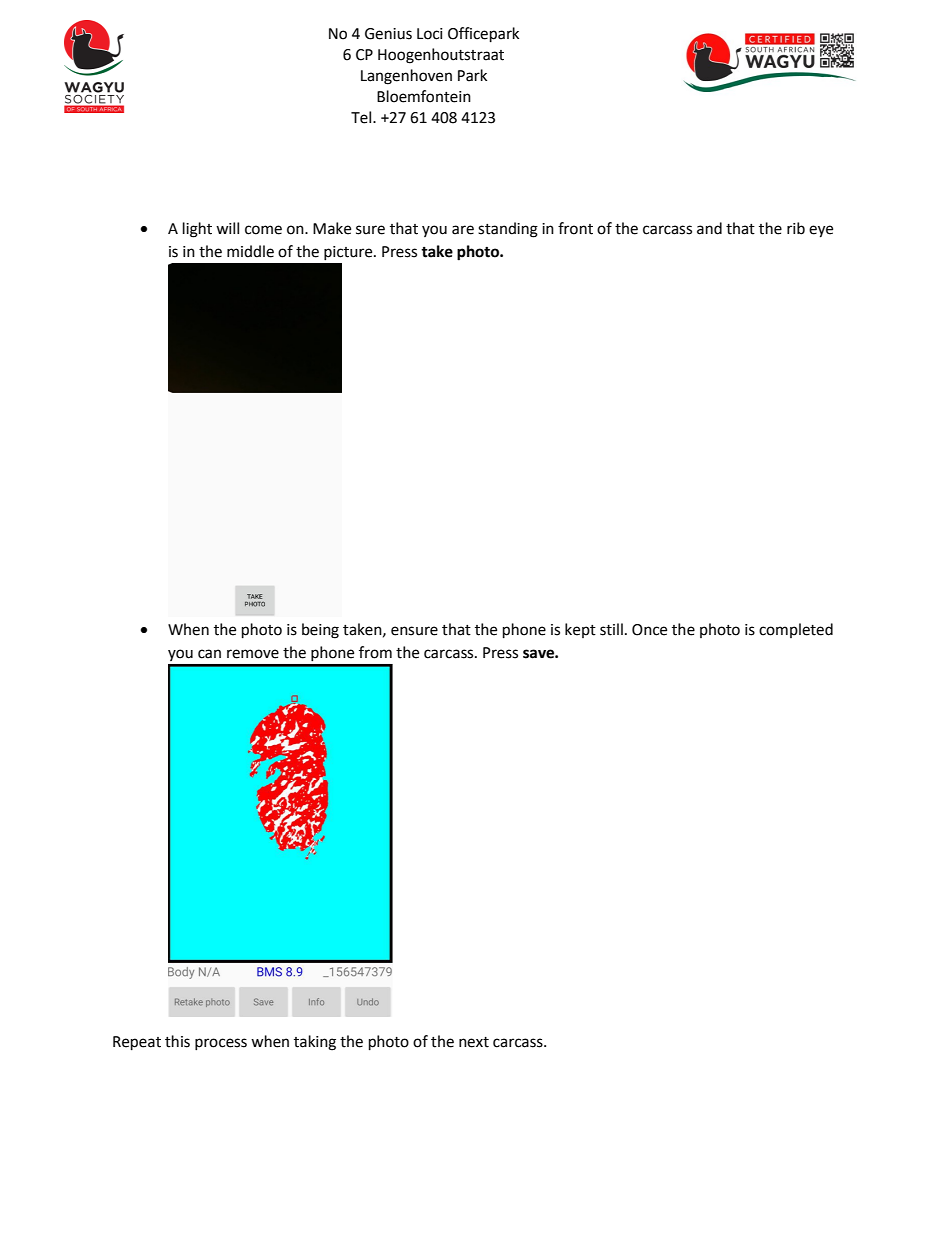 Image resolution: width=952 pixels, height=1233 pixels. What do you see at coordinates (362, 117) in the screenshot?
I see `Tel` at bounding box center [362, 117].
